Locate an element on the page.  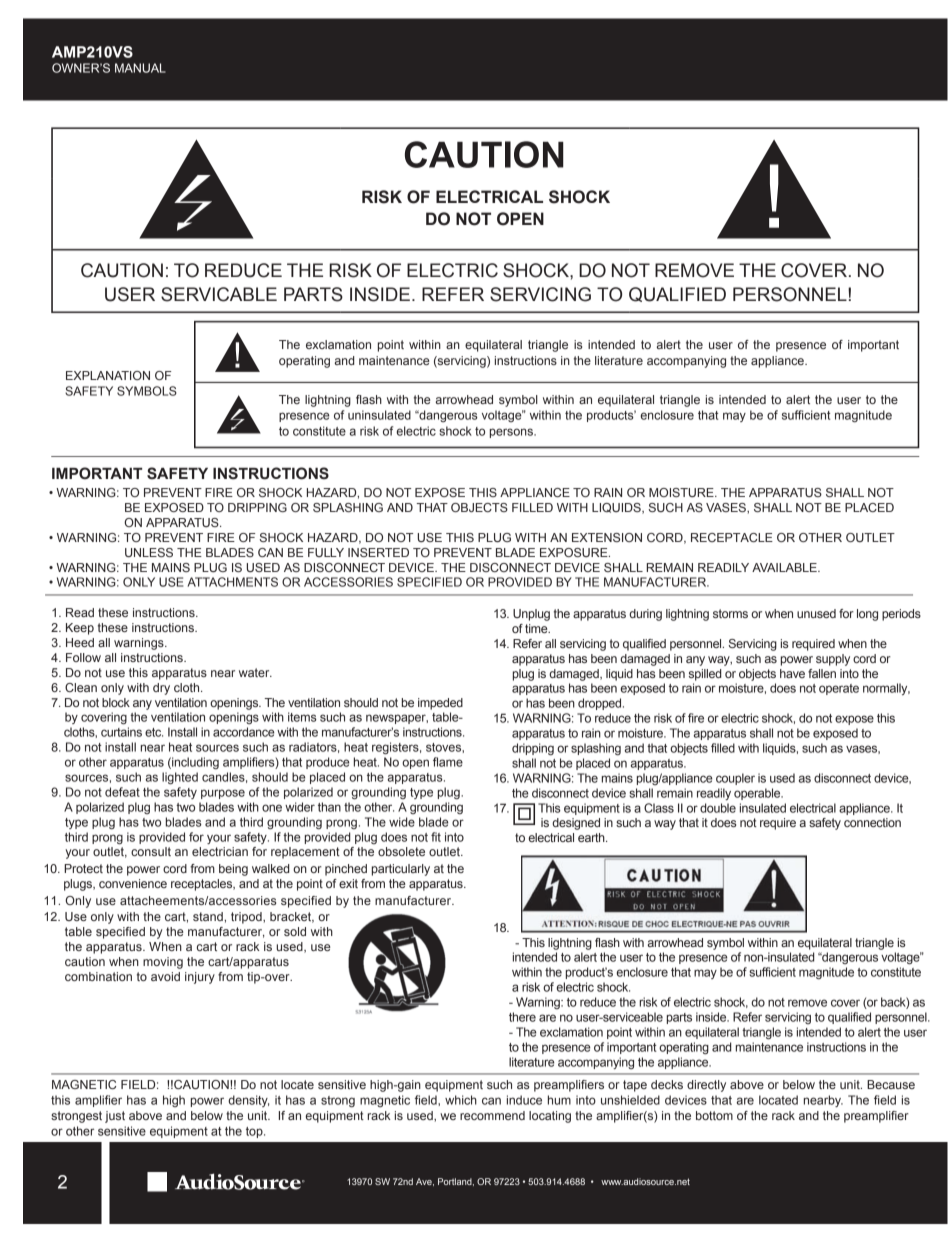
EXPLANATION is located at coordinates (108, 375).
